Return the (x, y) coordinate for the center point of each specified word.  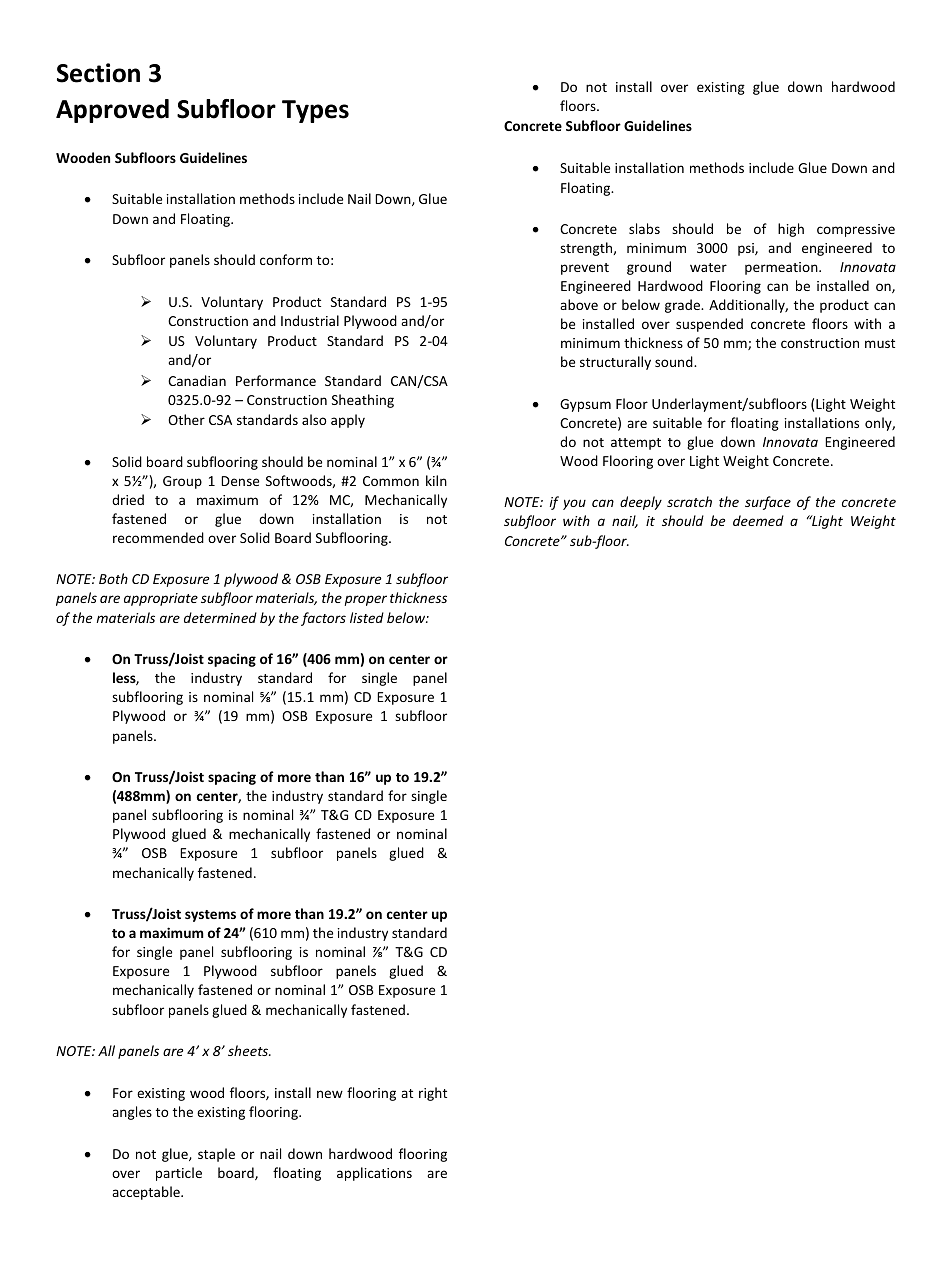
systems (210, 916)
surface (768, 503)
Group (182, 482)
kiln (436, 480)
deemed (758, 520)
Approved (112, 111)
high (791, 230)
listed (367, 617)
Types (315, 111)
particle (179, 1174)
